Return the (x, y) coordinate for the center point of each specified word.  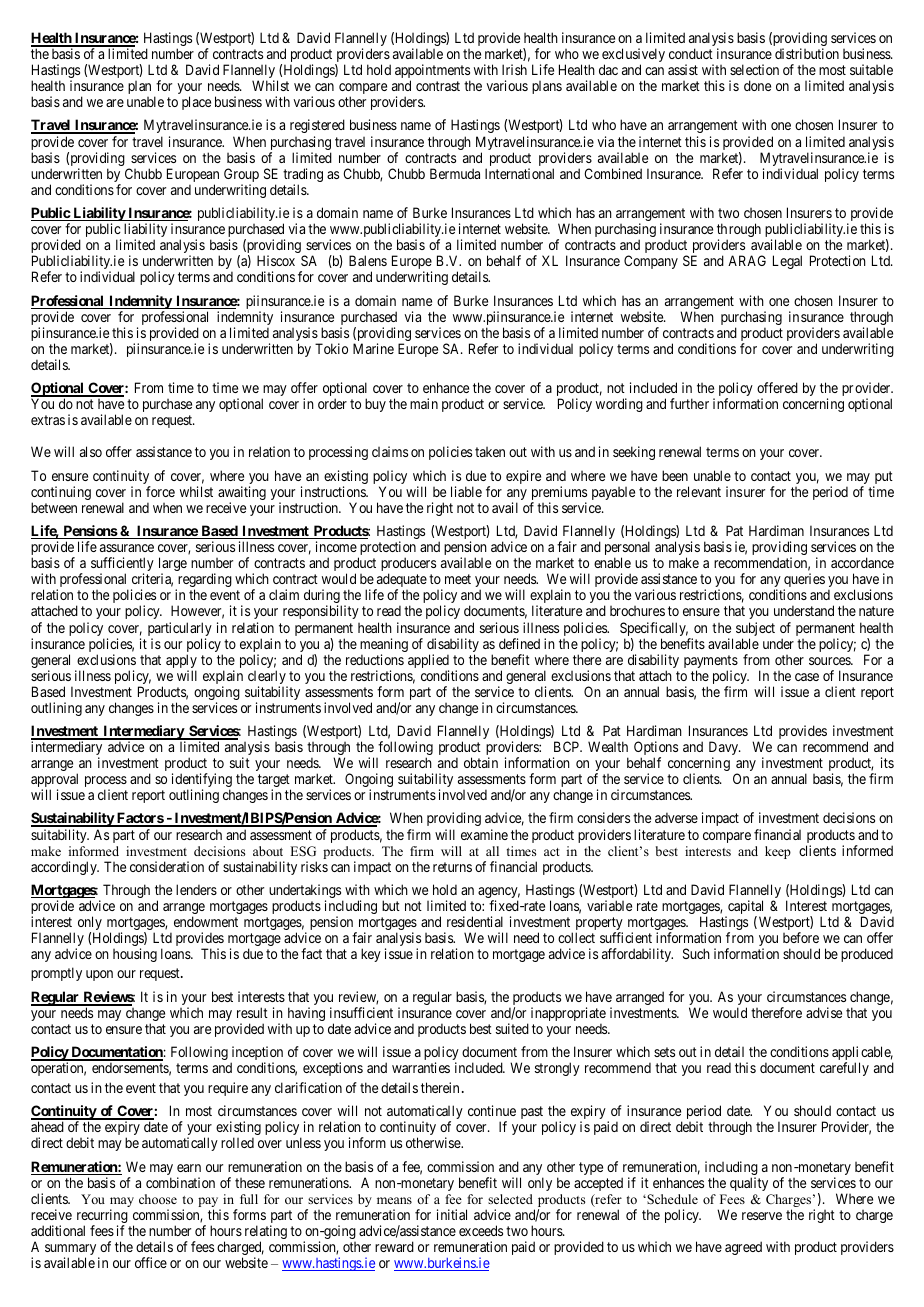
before (801, 937)
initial (452, 1214)
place (196, 103)
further (689, 403)
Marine (373, 348)
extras (48, 420)
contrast (438, 86)
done (757, 85)
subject (755, 630)
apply (181, 662)
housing (135, 955)
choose (158, 1199)
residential (475, 921)
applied (428, 662)
